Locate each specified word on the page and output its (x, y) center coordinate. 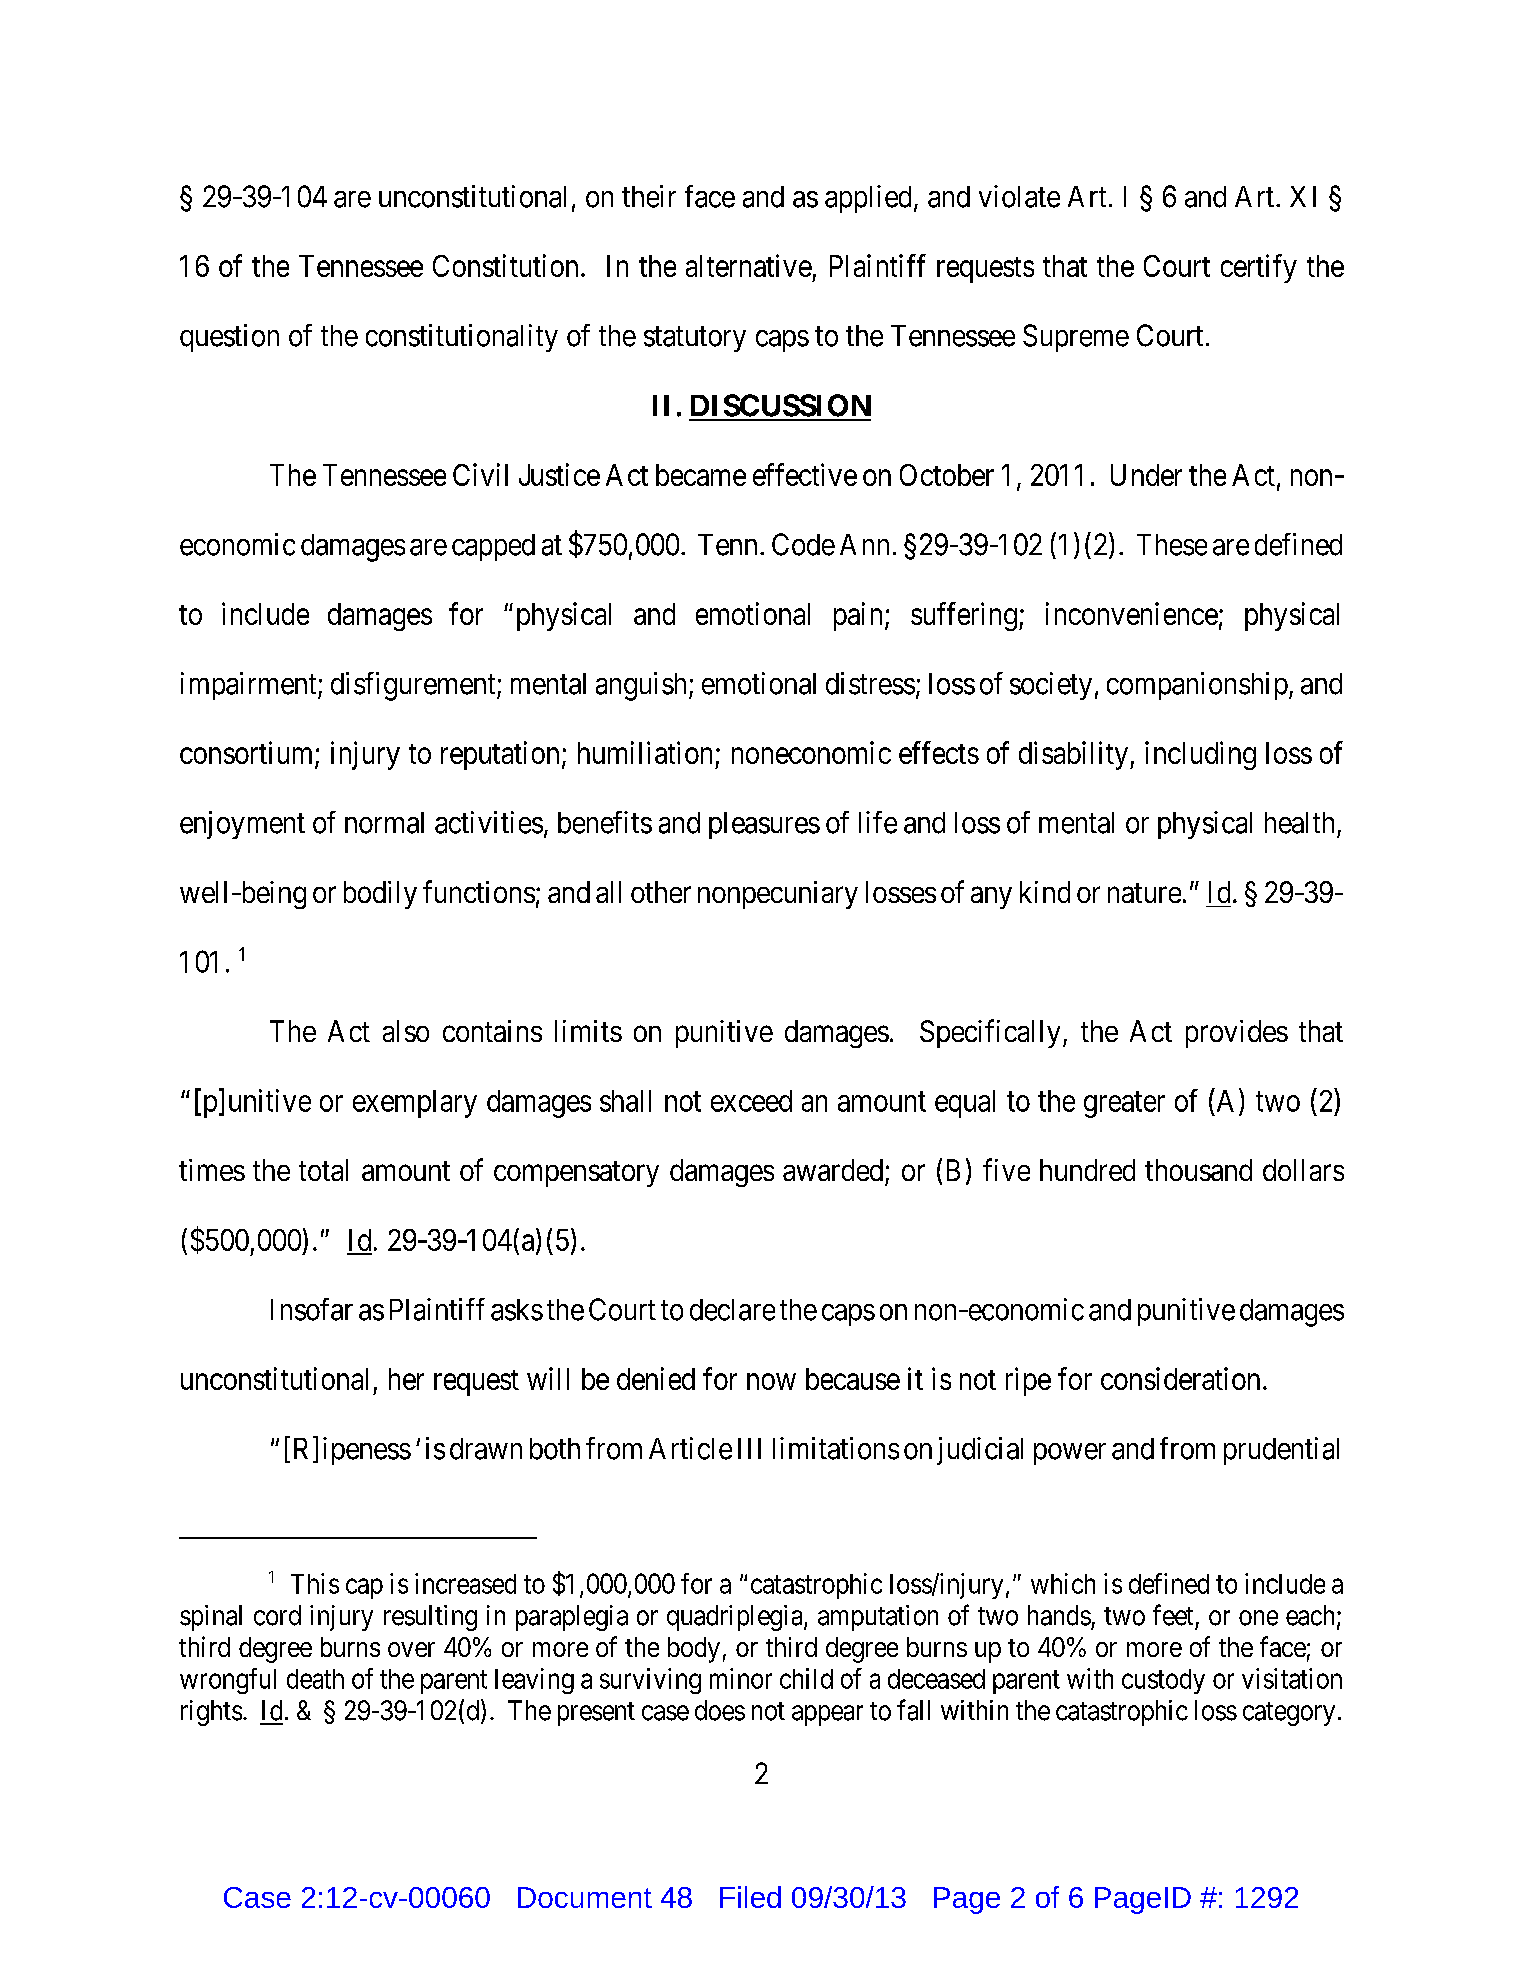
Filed (750, 1897)
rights (211, 1713)
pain (858, 616)
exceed (751, 1101)
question (229, 338)
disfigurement (414, 686)
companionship (1197, 686)
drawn (486, 1449)
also (406, 1031)
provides (1237, 1034)
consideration (1180, 1378)
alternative (749, 265)
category (1289, 1714)
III (749, 1448)
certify (1259, 268)
